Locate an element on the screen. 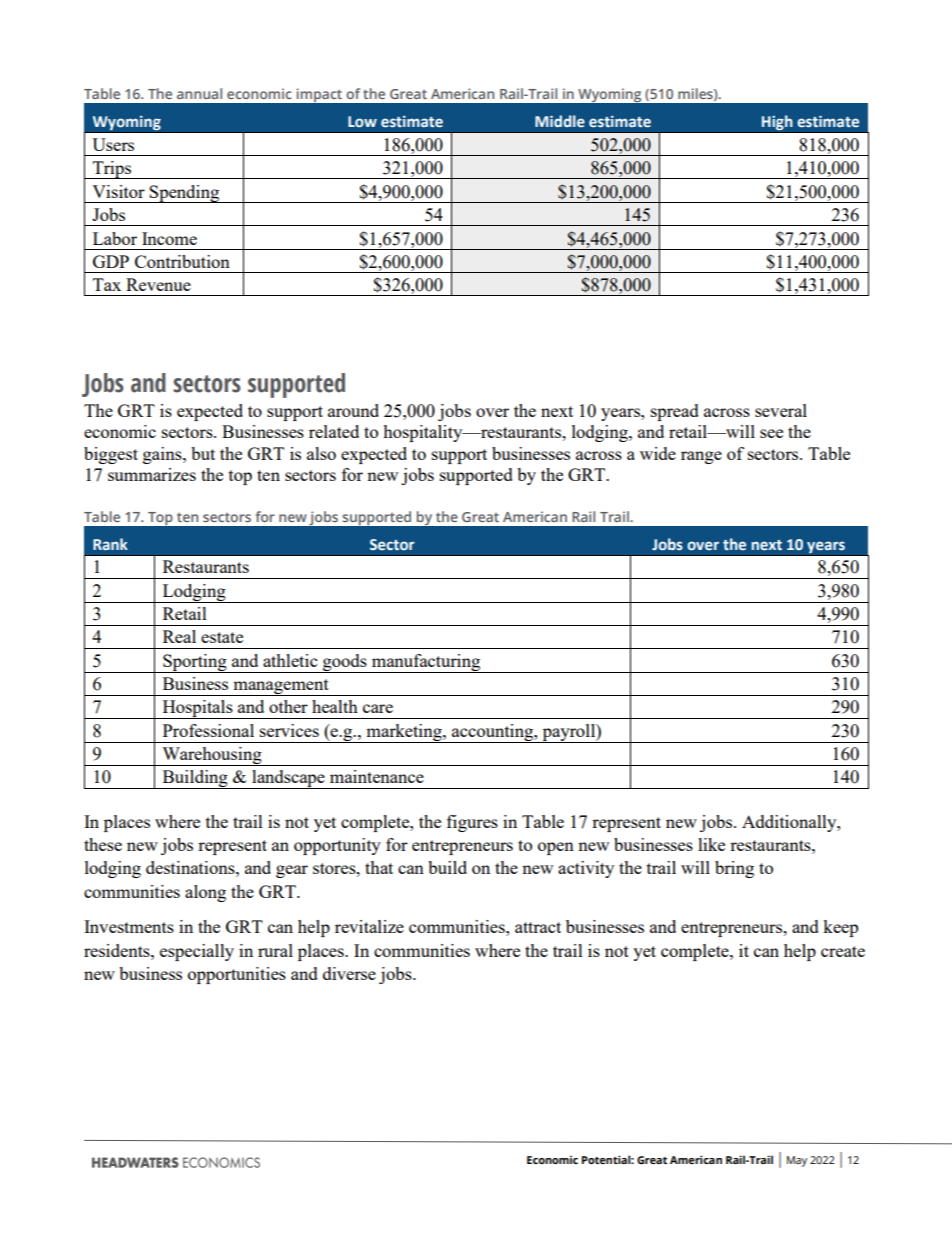 This screenshot has height=1233, width=952. manufacturing is located at coordinates (426, 663).
